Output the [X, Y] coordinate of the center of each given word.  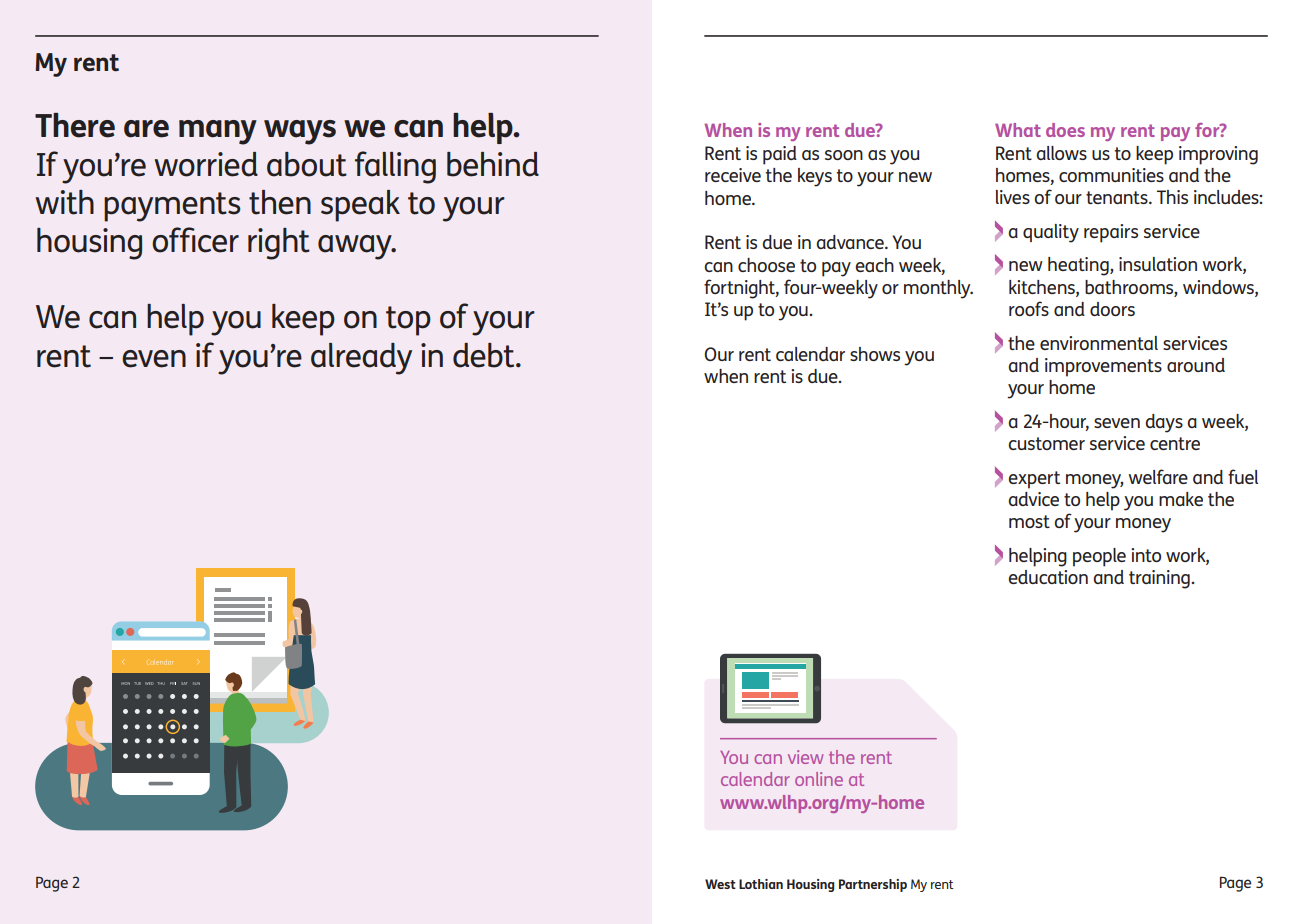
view [805, 757]
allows [1061, 153]
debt [485, 355]
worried [206, 164]
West [720, 884]
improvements [1103, 367]
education [1048, 577]
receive [733, 175]
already [361, 359]
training [1160, 579]
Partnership [873, 885]
